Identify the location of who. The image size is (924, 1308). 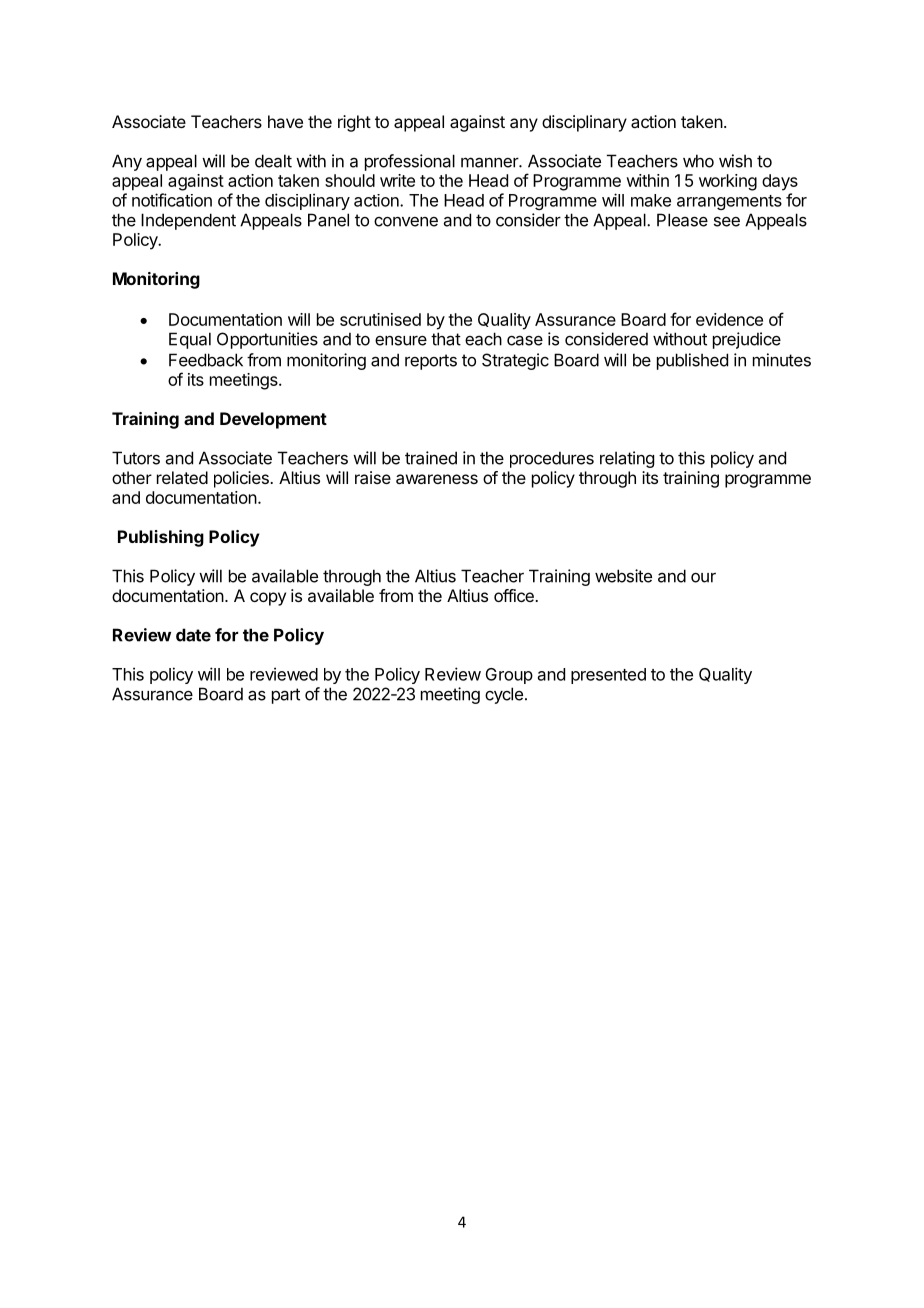
(698, 161).
